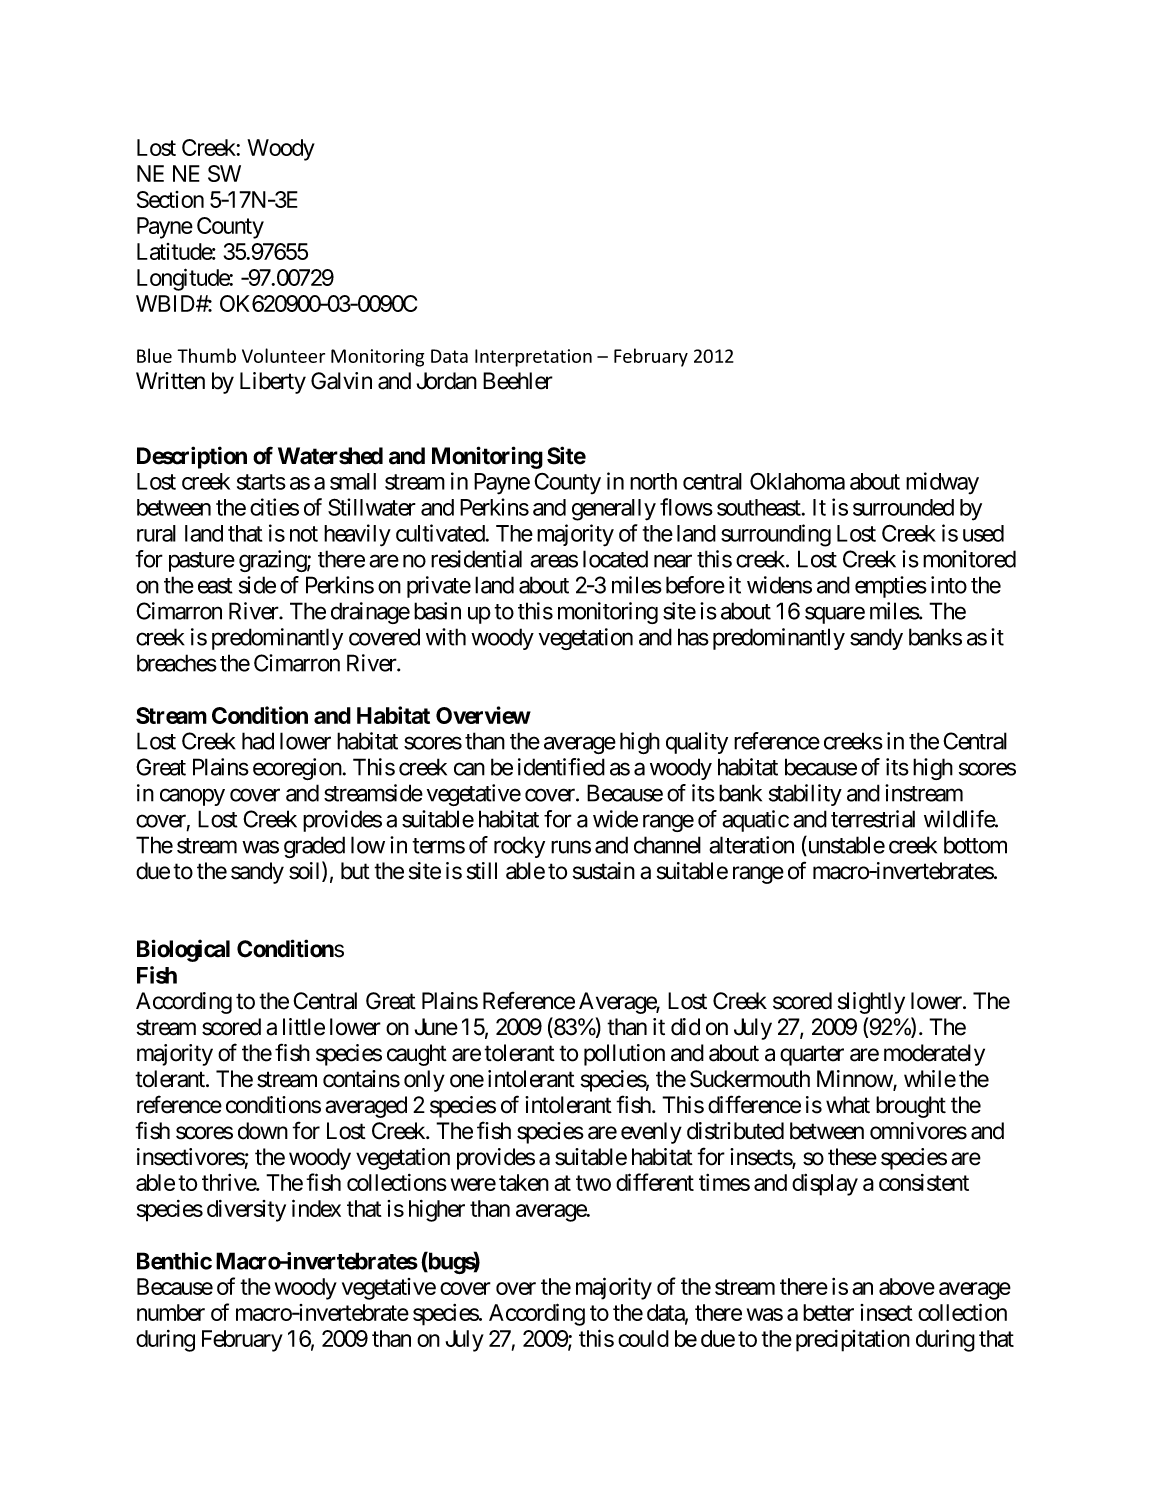  Describe the element at coordinates (942, 483) in the screenshot. I see `midway` at that location.
